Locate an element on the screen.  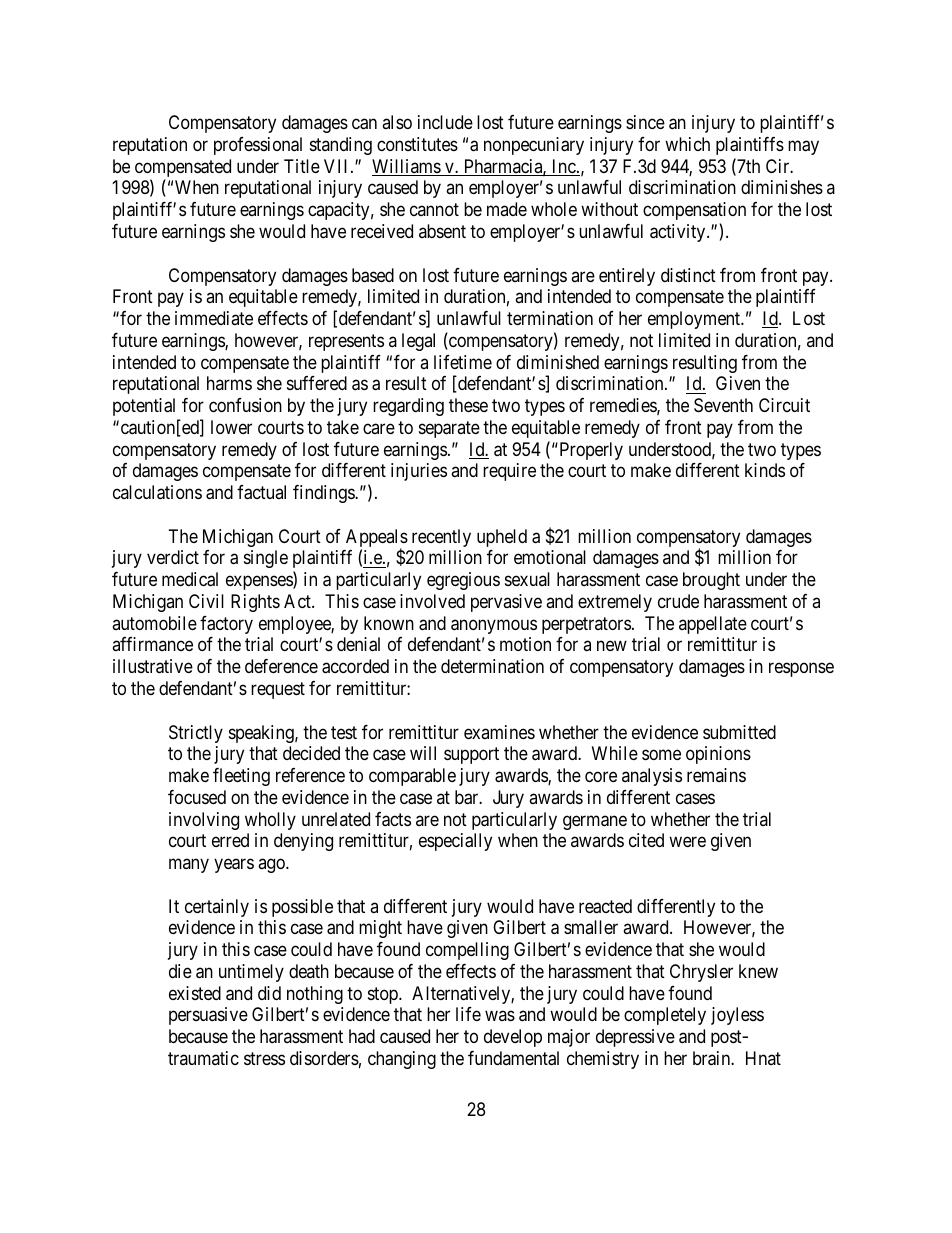
submitted is located at coordinates (739, 732).
